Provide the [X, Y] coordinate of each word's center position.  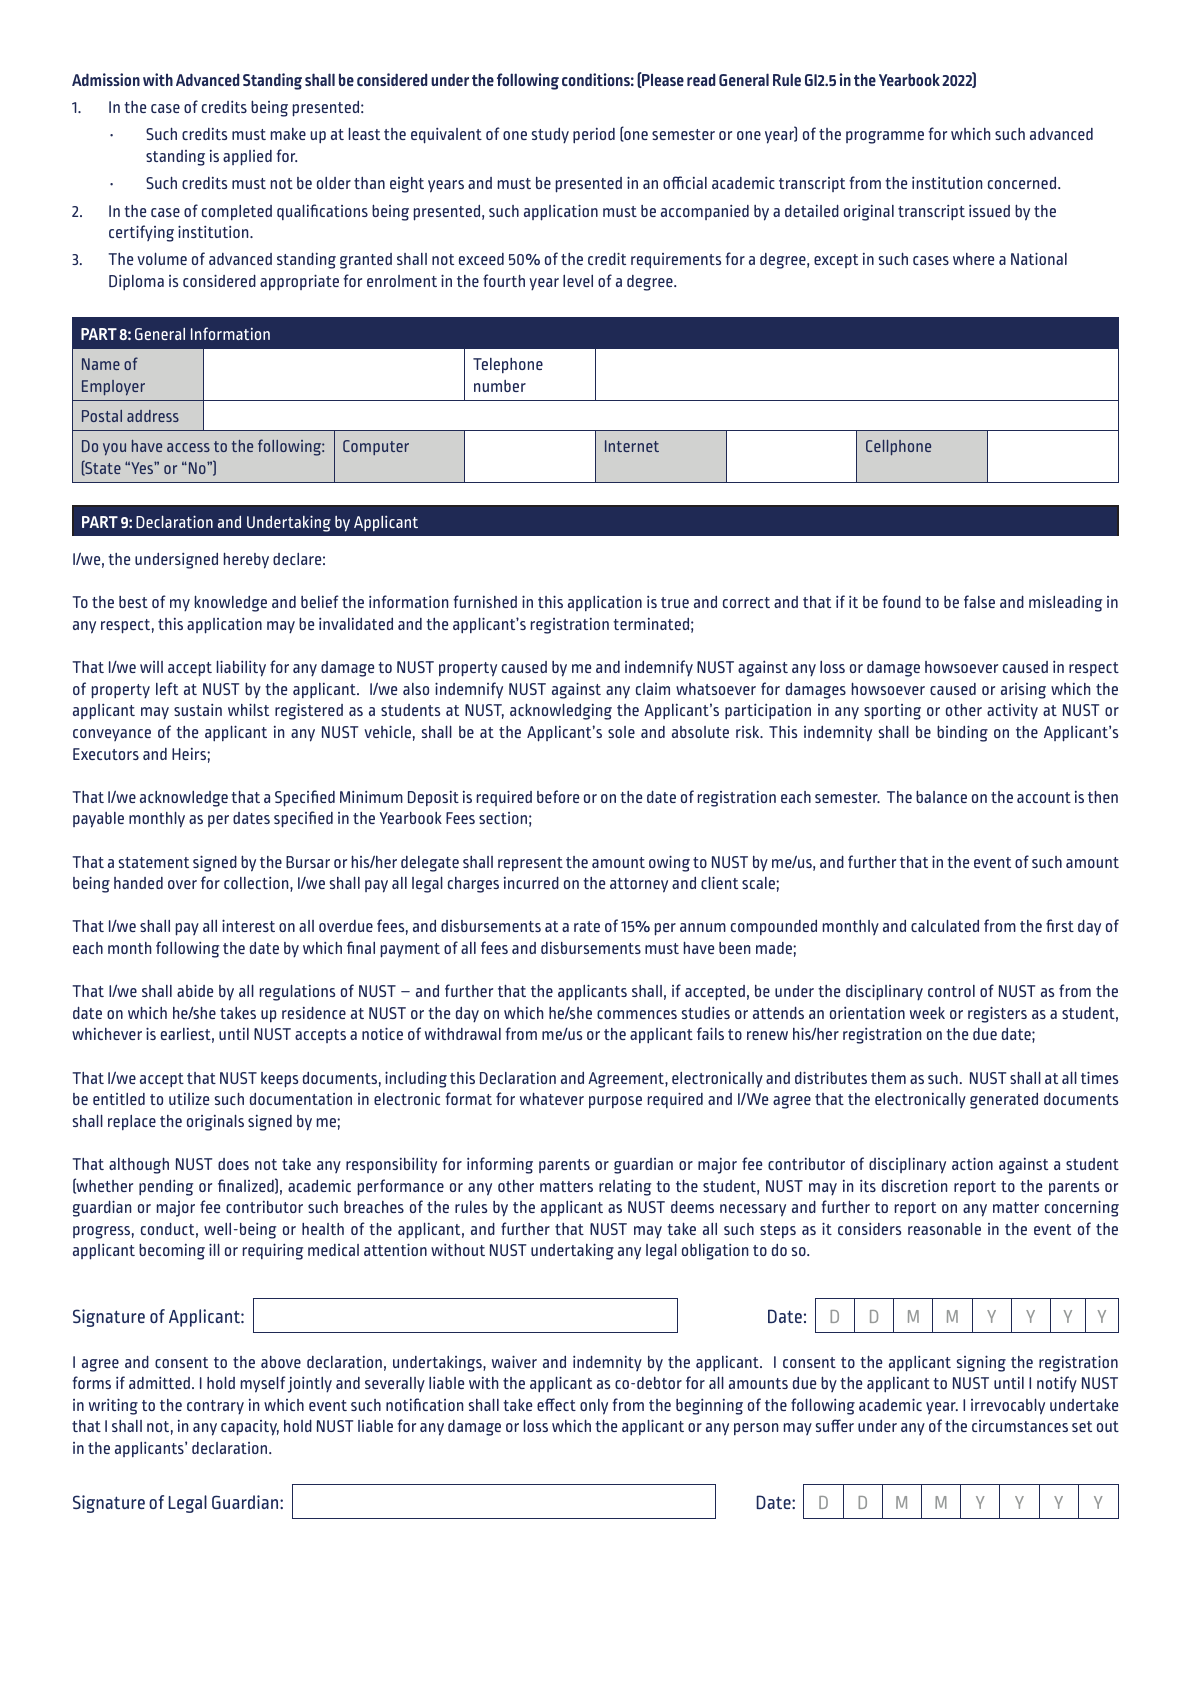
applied [247, 158]
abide [195, 990]
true [675, 602]
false [979, 601]
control [951, 991]
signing [981, 1363]
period [594, 136]
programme [885, 137]
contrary [215, 1407]
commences [637, 1014]
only [594, 1407]
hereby [246, 560]
